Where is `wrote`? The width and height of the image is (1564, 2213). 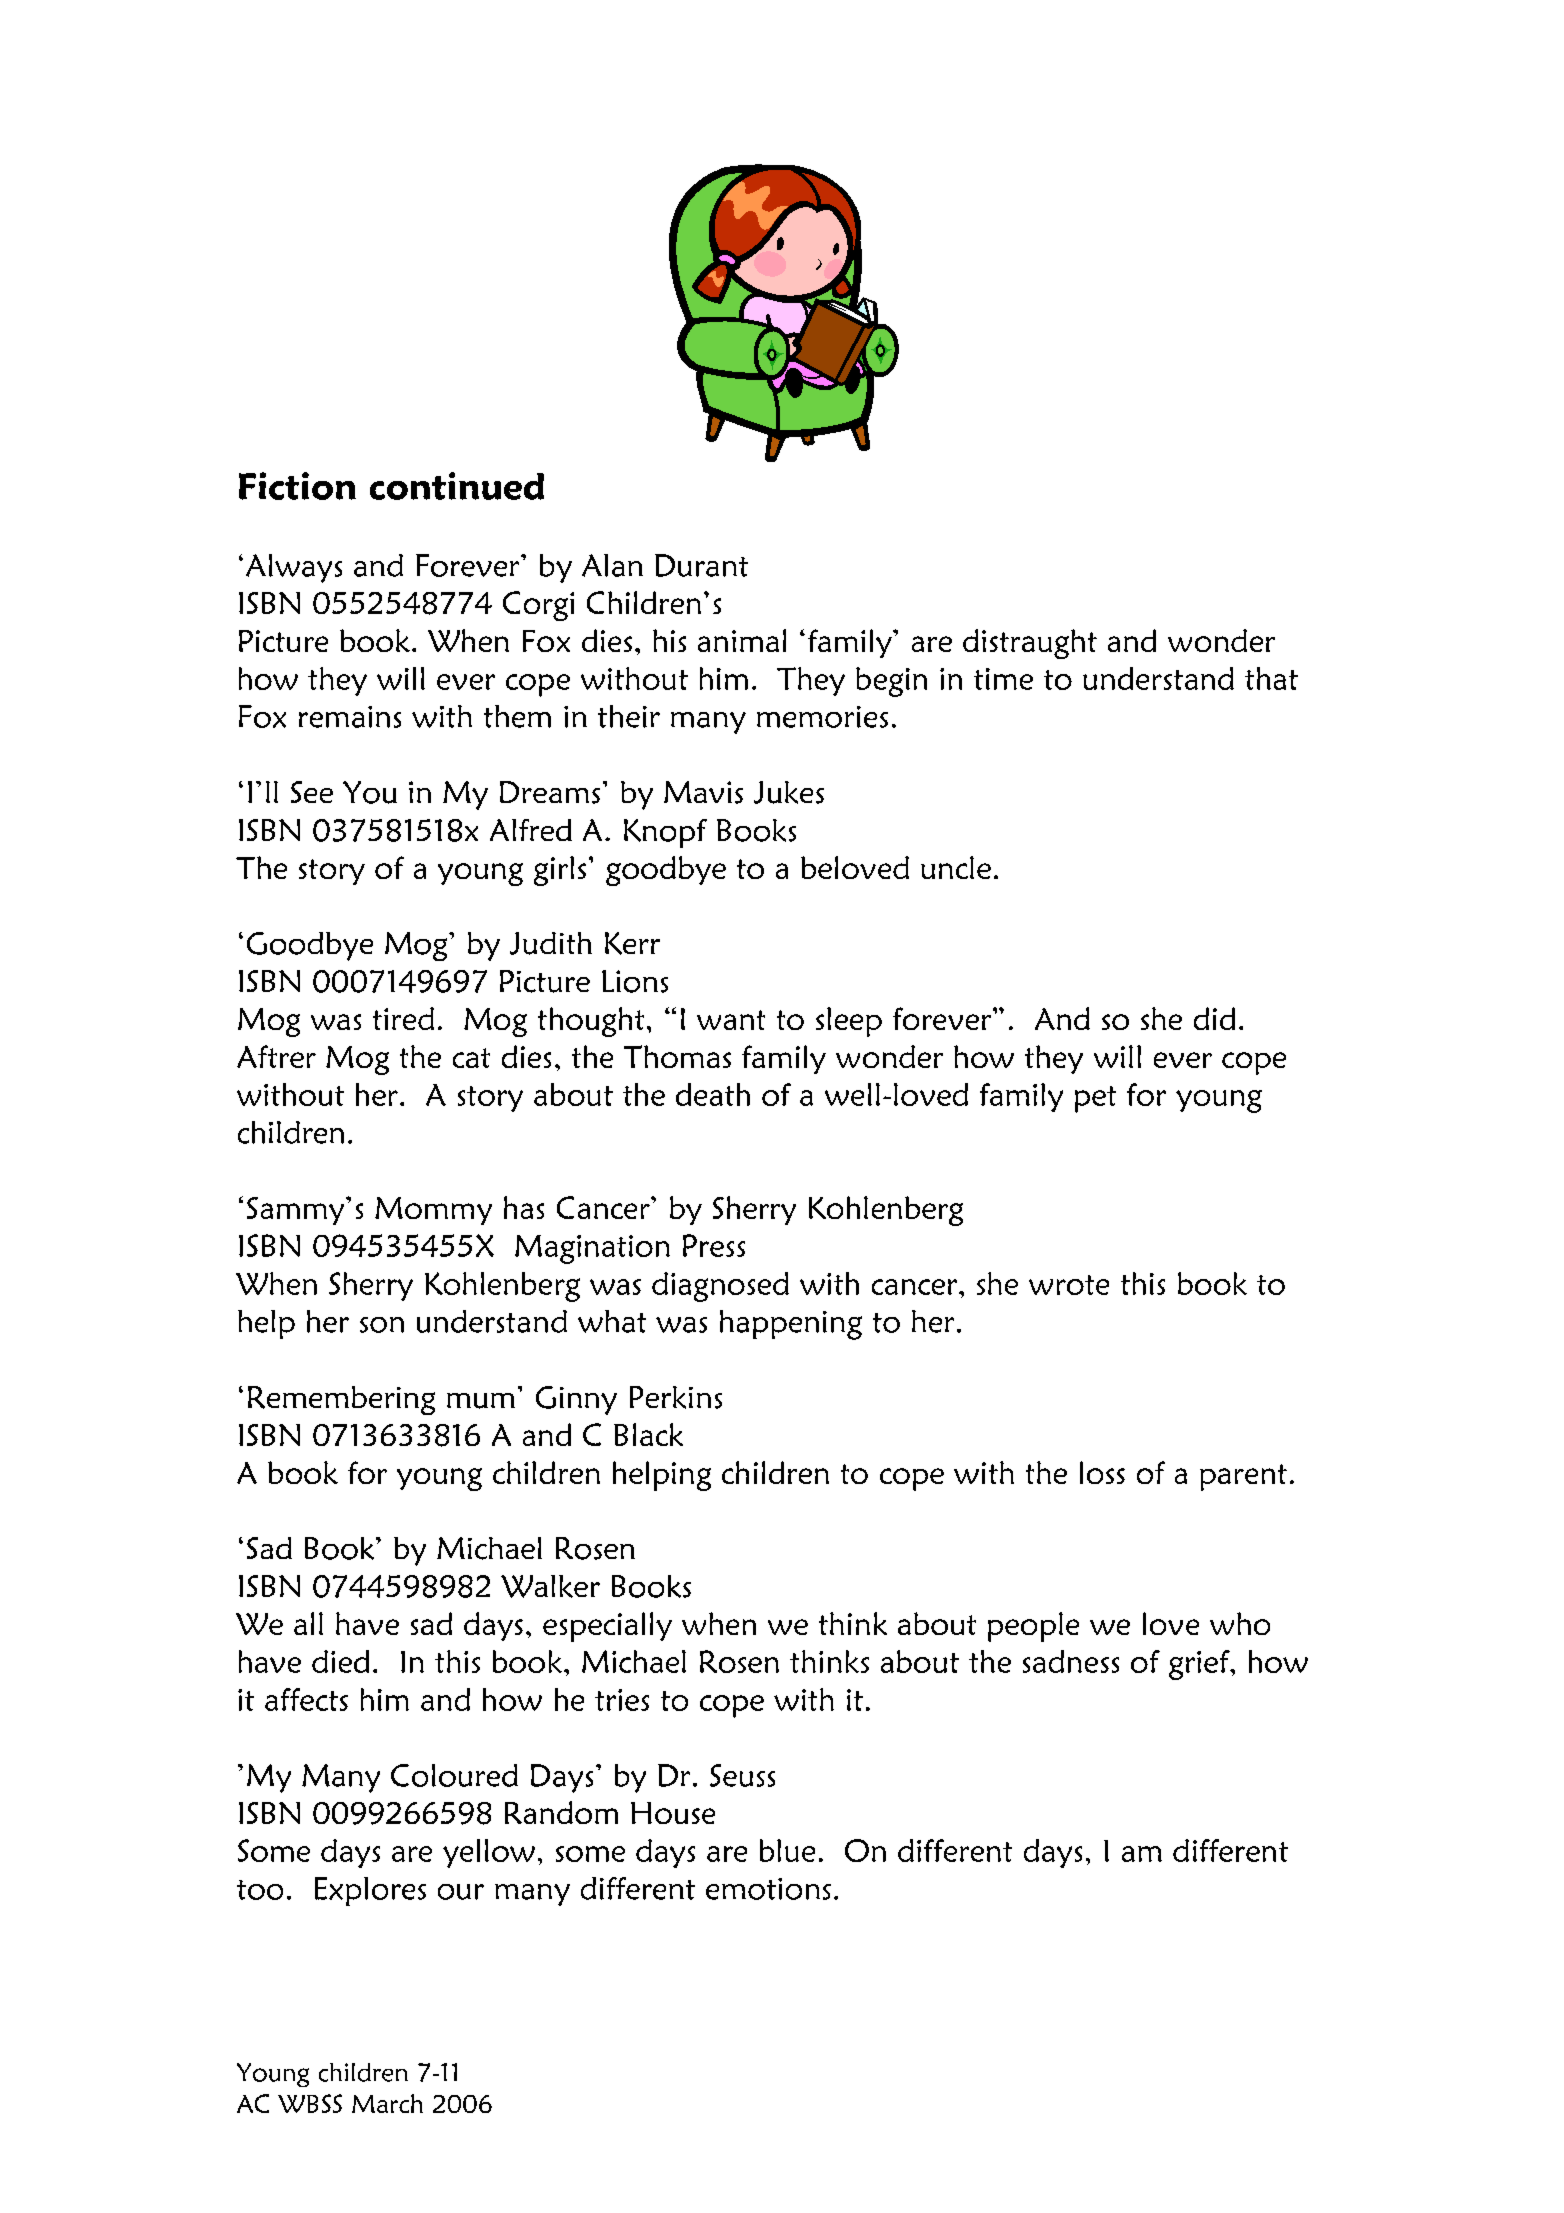
wrote is located at coordinates (1069, 1285).
